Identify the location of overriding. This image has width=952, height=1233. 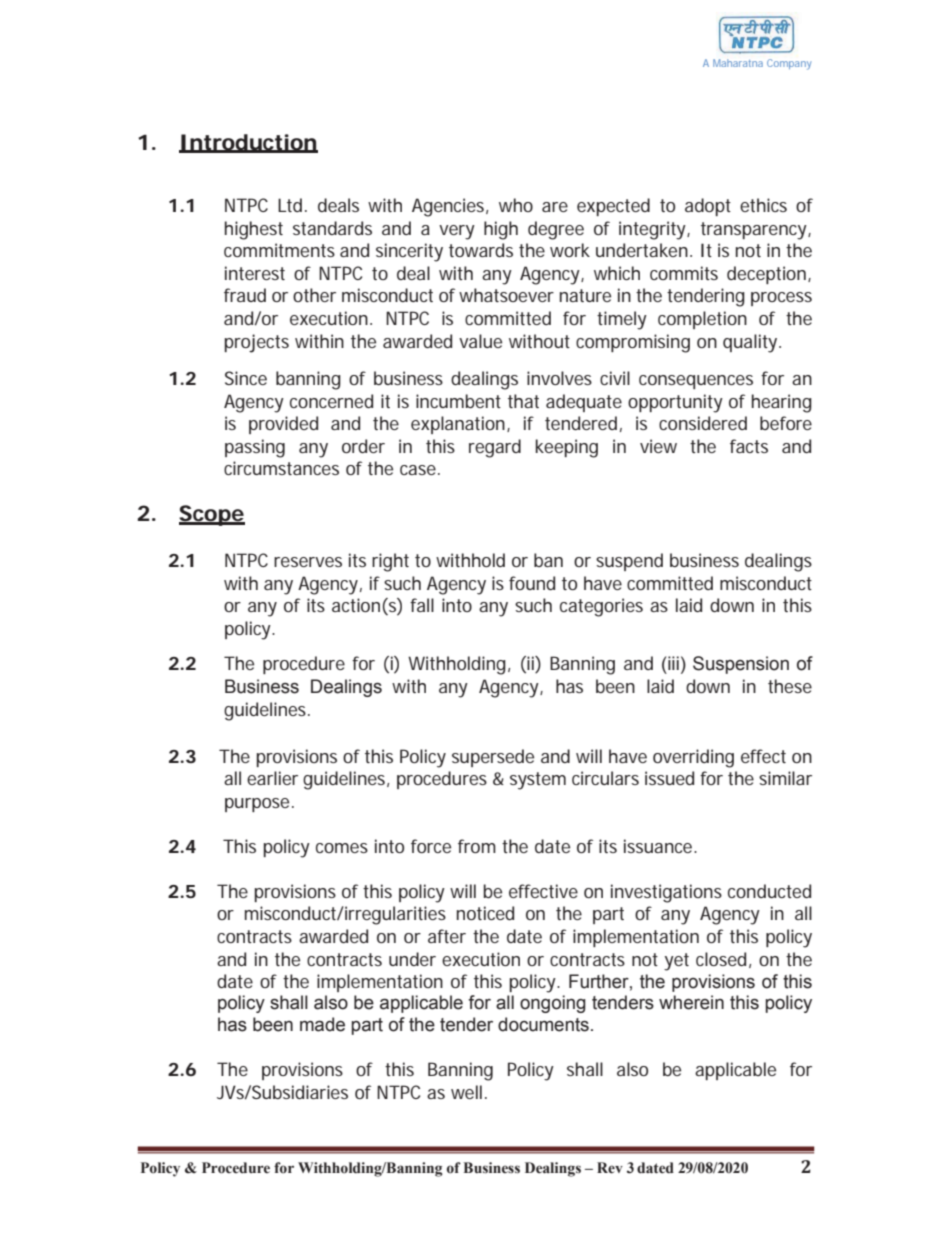
(693, 758).
